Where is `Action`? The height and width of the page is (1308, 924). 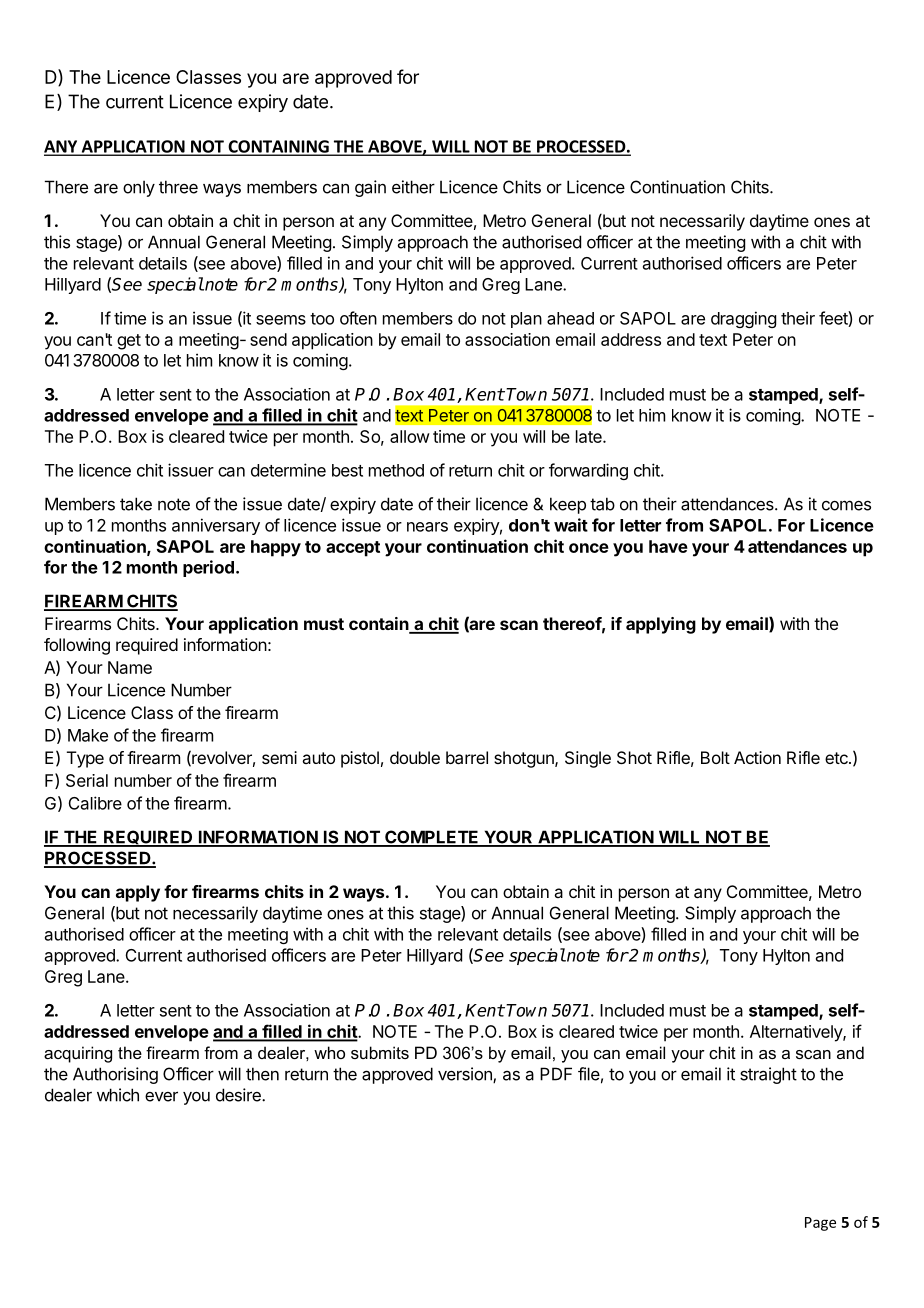 Action is located at coordinates (757, 757).
